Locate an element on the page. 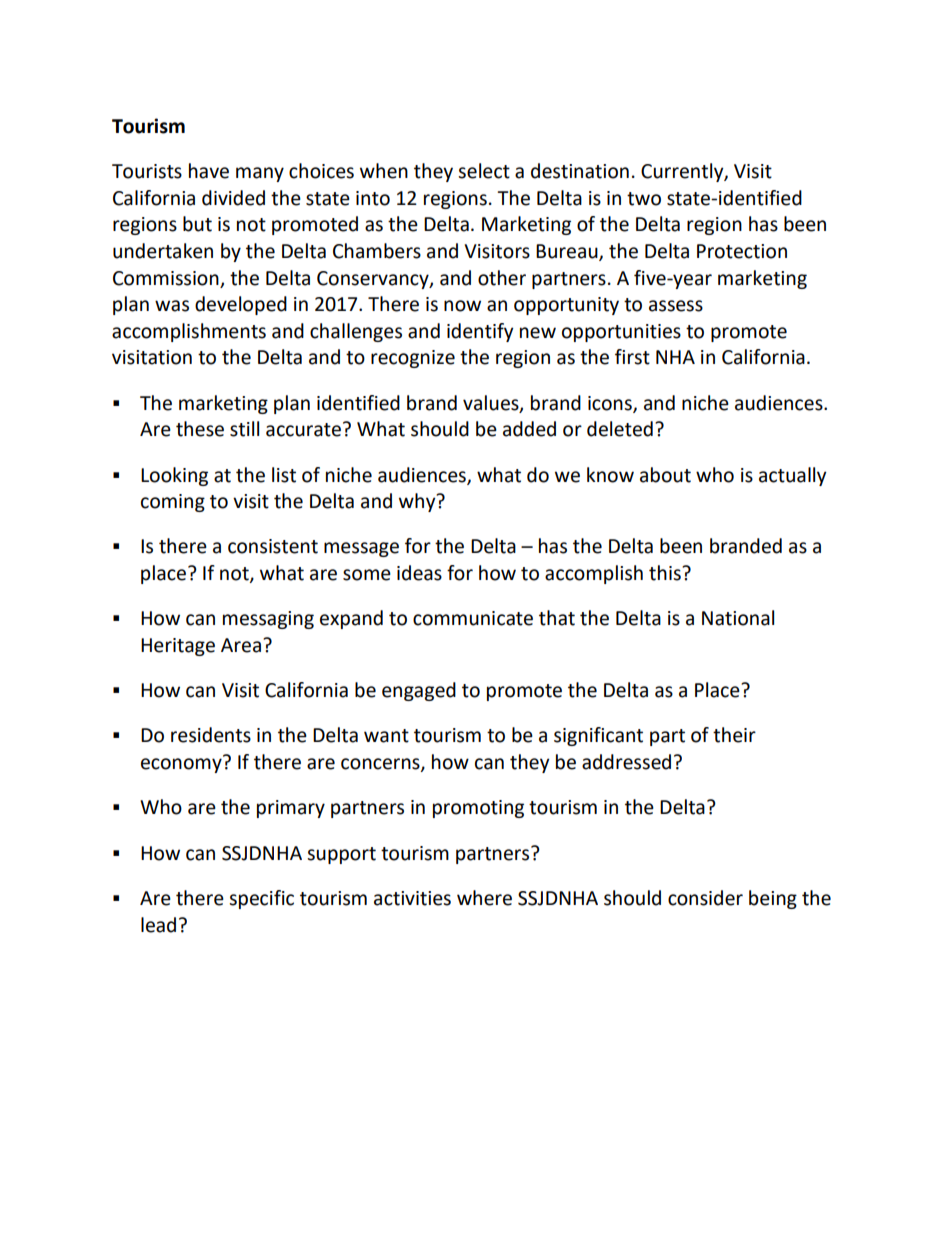 The image size is (952, 1233). two is located at coordinates (644, 199).
